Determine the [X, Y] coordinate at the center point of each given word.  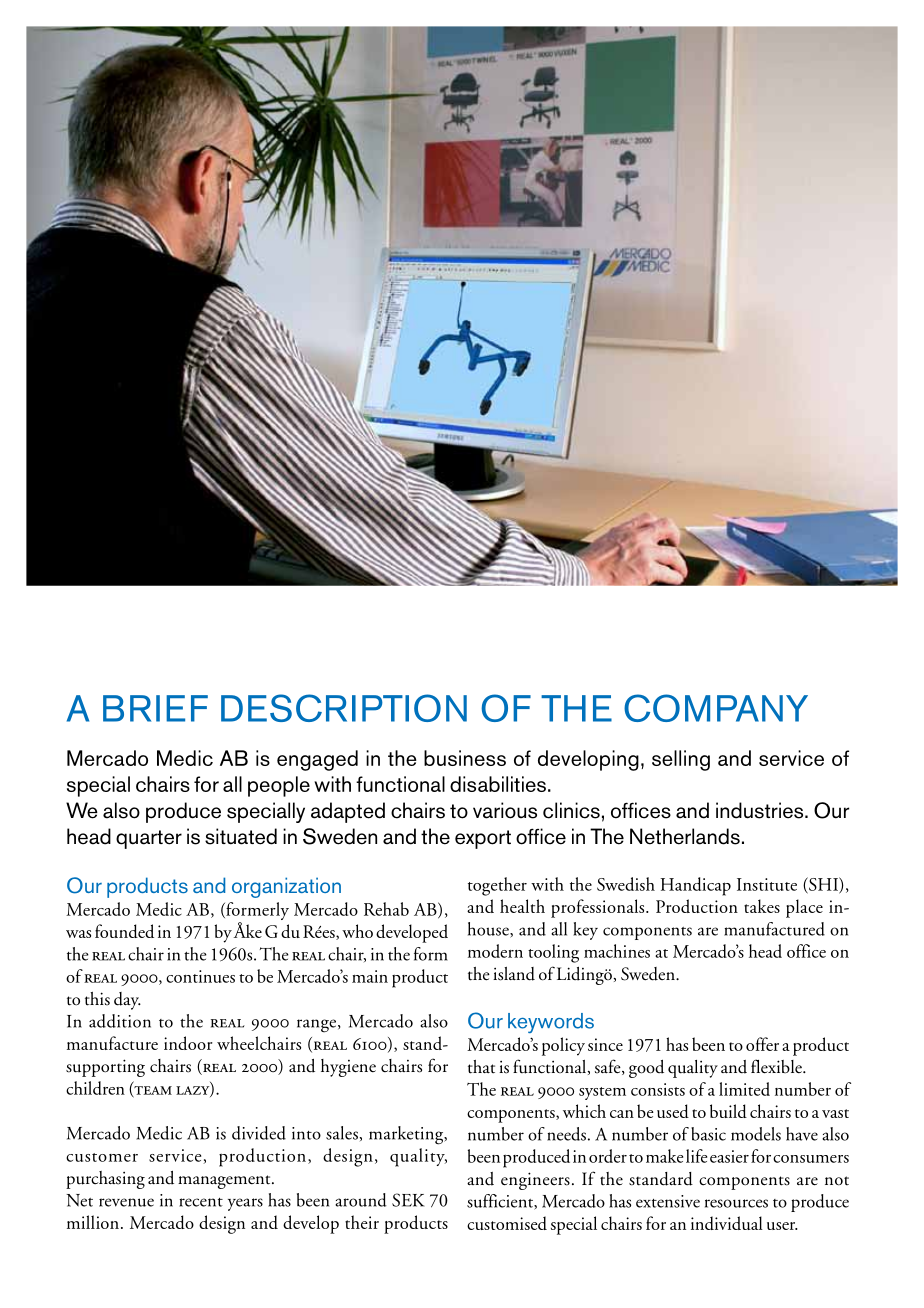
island [514, 974]
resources [736, 1203]
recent [201, 1202]
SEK [408, 1200]
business [465, 758]
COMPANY [716, 708]
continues [200, 976]
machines [617, 951]
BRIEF [155, 708]
